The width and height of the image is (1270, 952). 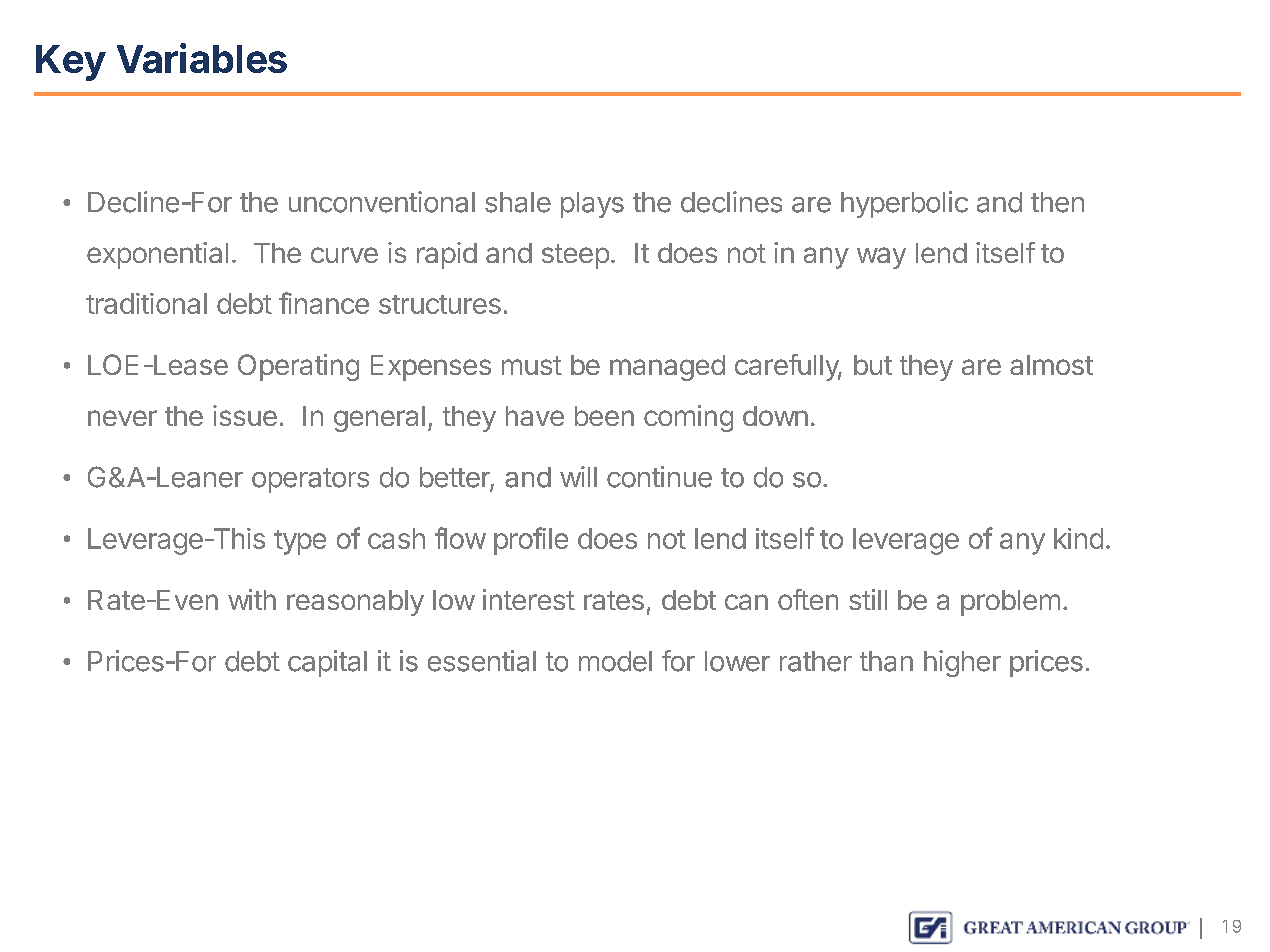 What do you see at coordinates (518, 202) in the image?
I see `shale` at bounding box center [518, 202].
